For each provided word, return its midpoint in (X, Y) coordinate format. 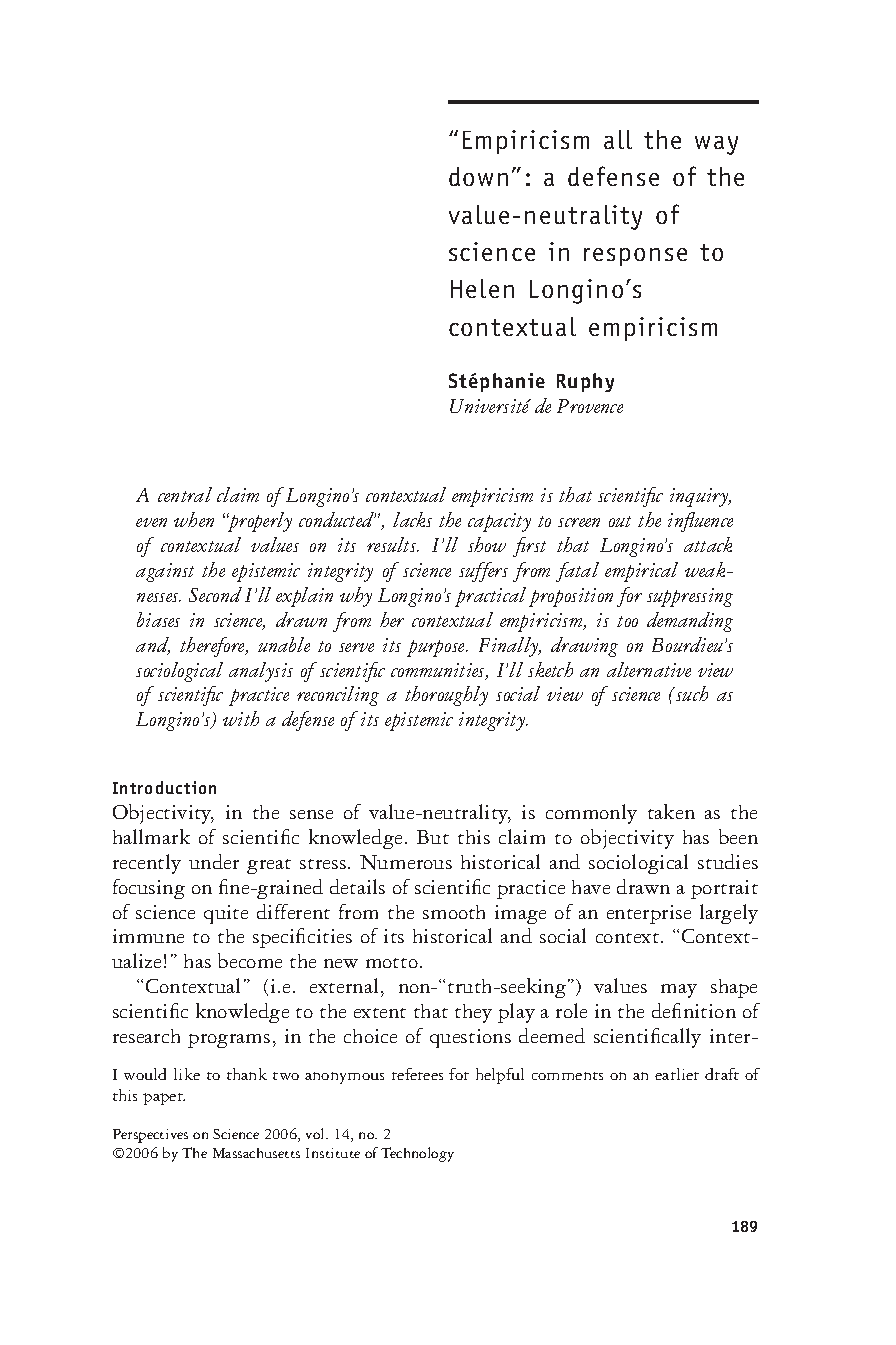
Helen (482, 288)
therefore (214, 647)
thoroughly (446, 696)
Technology (417, 1154)
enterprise (649, 914)
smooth (454, 912)
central (185, 494)
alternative (649, 669)
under (214, 861)
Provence (590, 406)
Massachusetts (256, 1153)
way (716, 145)
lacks (412, 519)
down (478, 176)
